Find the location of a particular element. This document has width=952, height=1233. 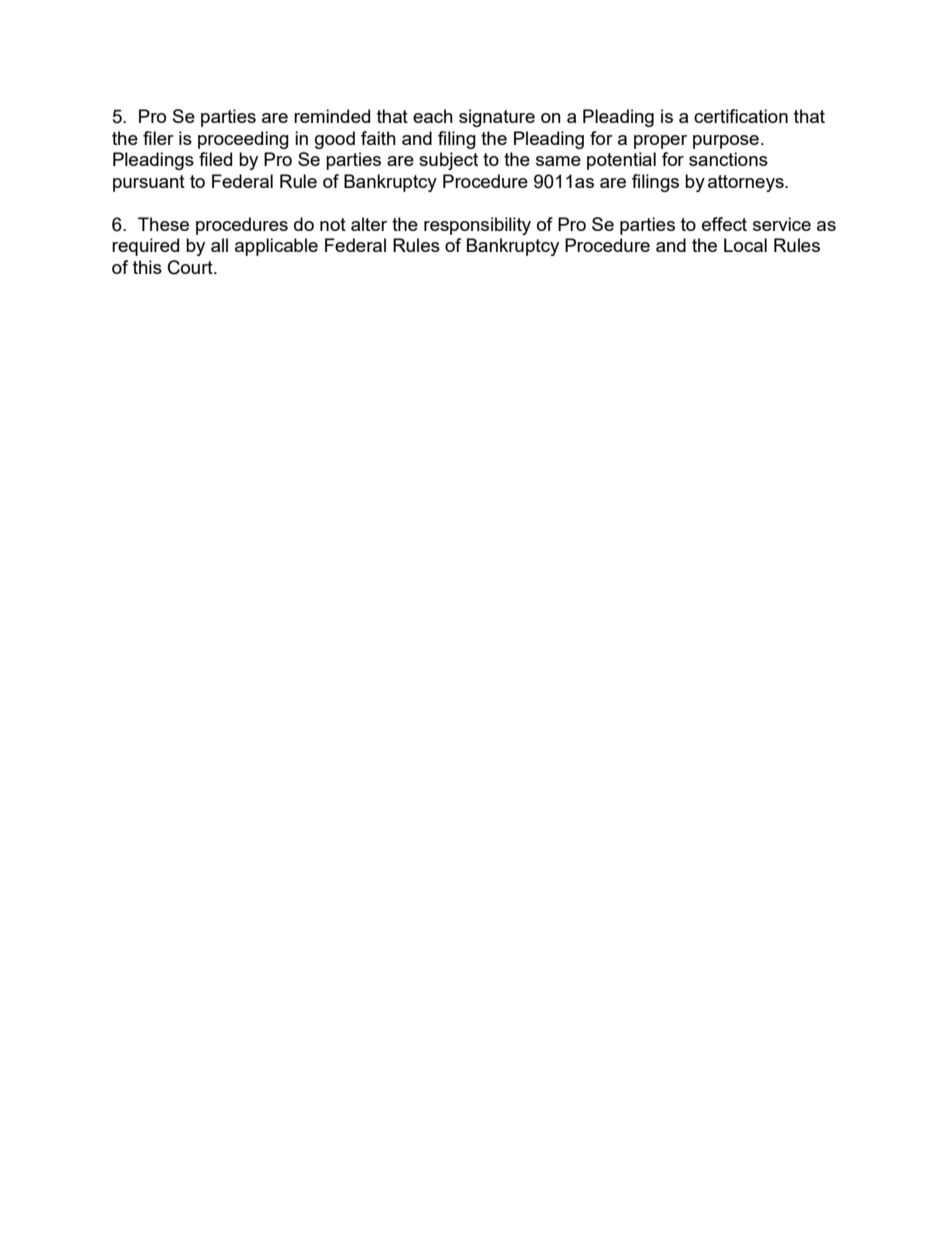

certification is located at coordinates (741, 116).
